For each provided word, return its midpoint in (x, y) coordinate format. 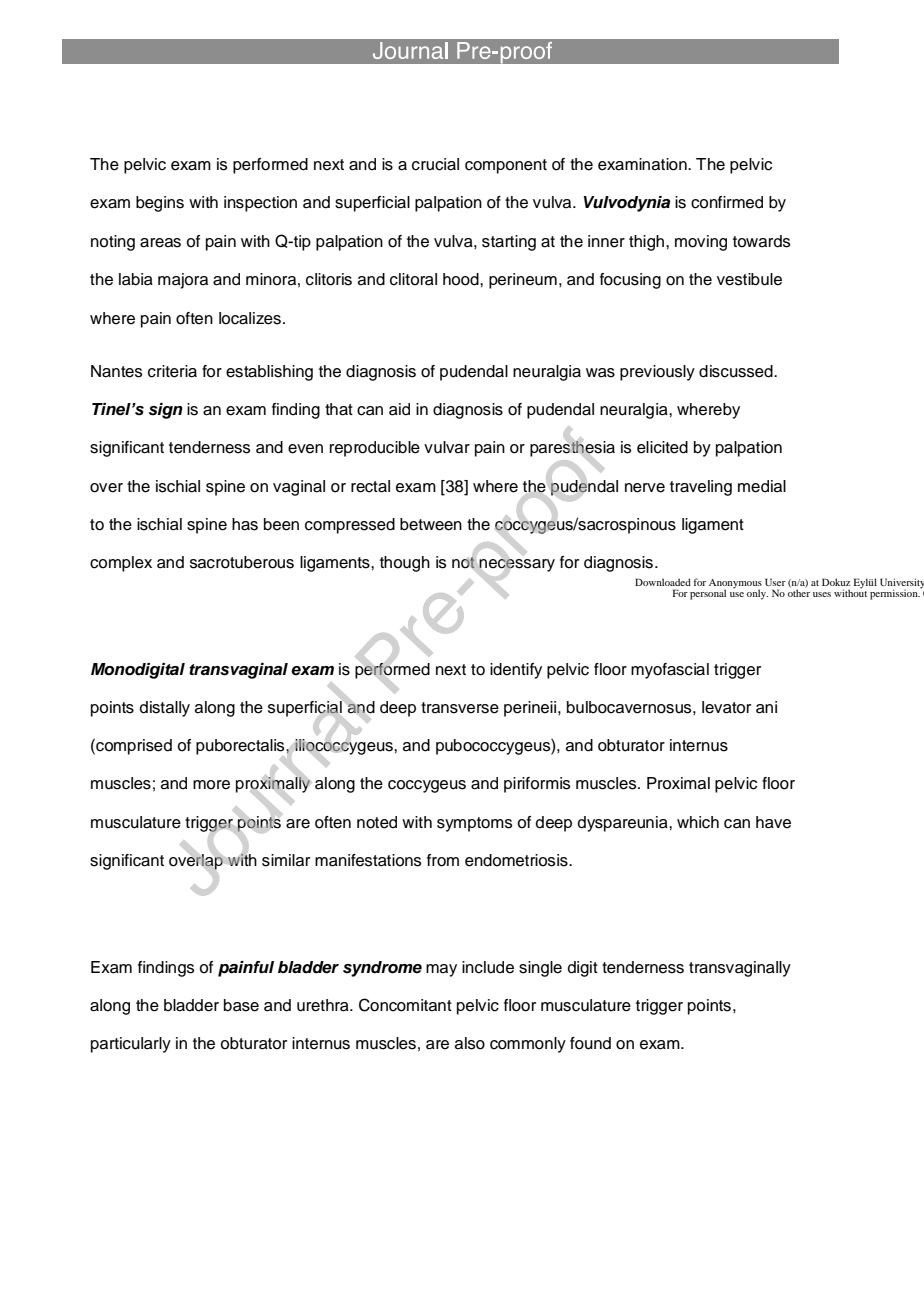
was (600, 373)
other (799, 592)
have (773, 822)
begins (160, 204)
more (211, 785)
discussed (737, 371)
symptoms (474, 824)
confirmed (727, 202)
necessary (517, 565)
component (506, 166)
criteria (172, 371)
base (241, 1005)
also (470, 1043)
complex (121, 564)
